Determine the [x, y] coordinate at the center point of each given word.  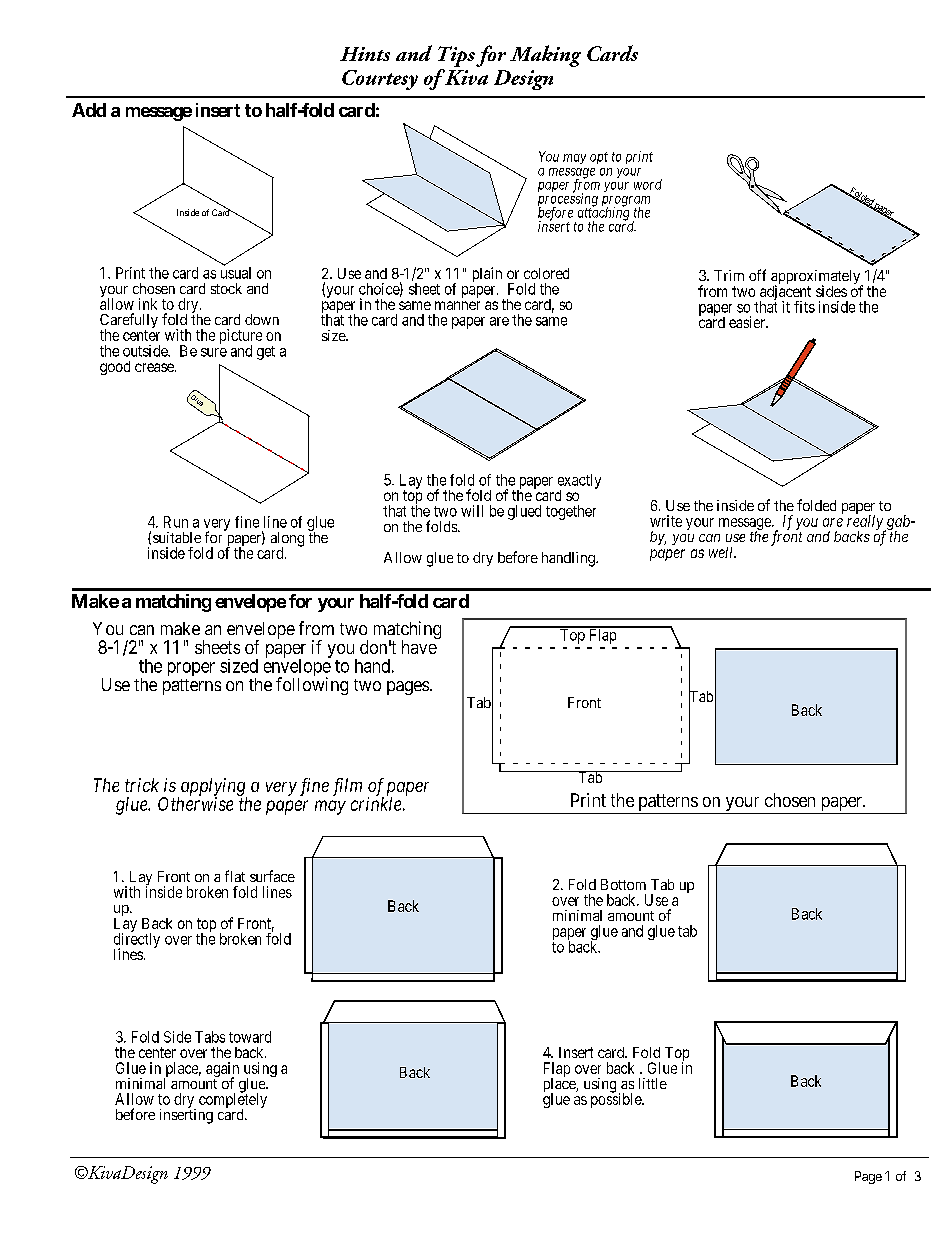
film [347, 787]
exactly [579, 482]
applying [212, 788]
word [648, 184]
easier [748, 322]
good [115, 368]
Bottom [623, 884]
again [222, 1070]
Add [89, 110]
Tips [456, 56]
